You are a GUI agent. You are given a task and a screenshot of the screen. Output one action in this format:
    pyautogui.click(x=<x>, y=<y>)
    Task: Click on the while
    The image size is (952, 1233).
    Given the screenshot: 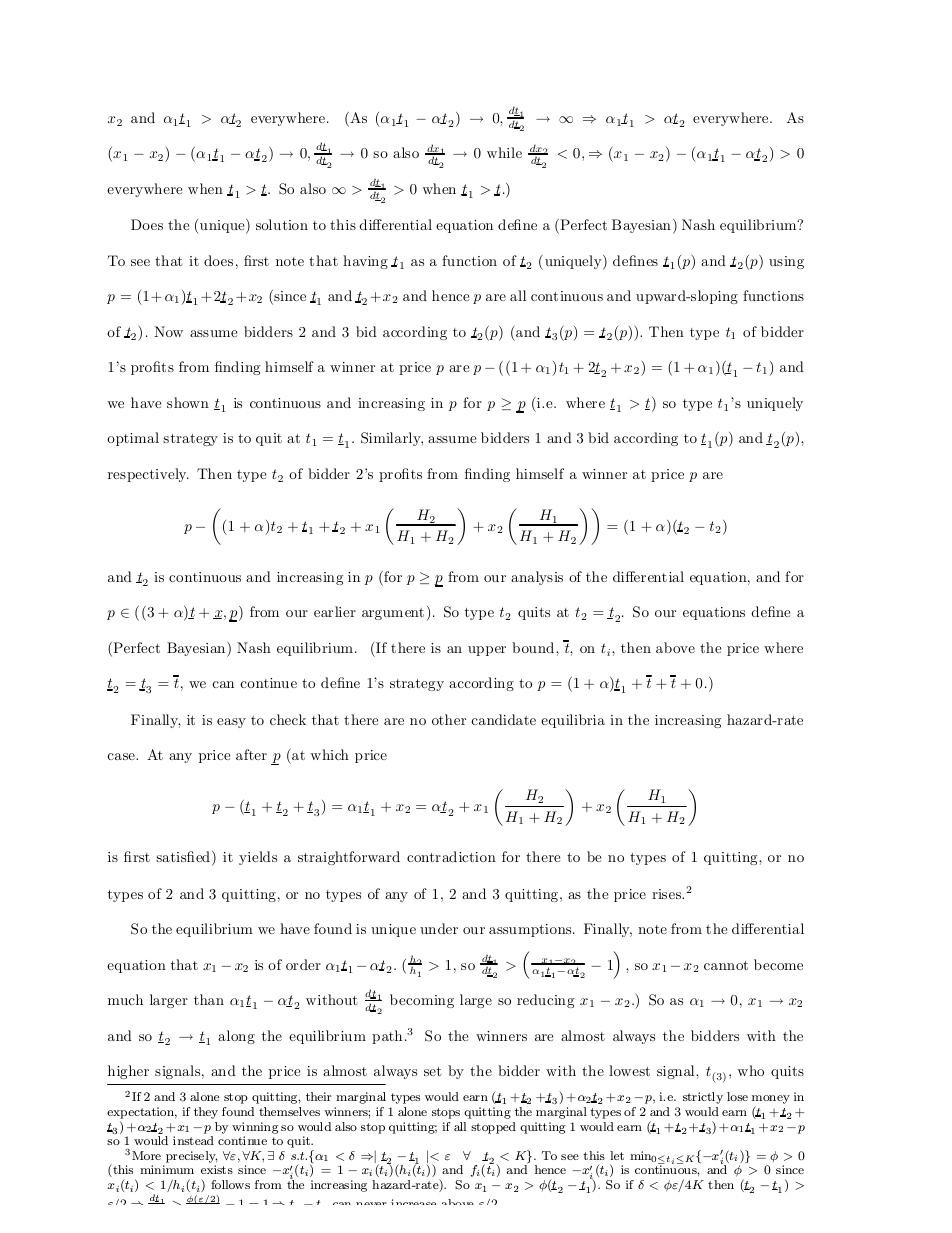 What is the action you would take?
    pyautogui.click(x=504, y=152)
